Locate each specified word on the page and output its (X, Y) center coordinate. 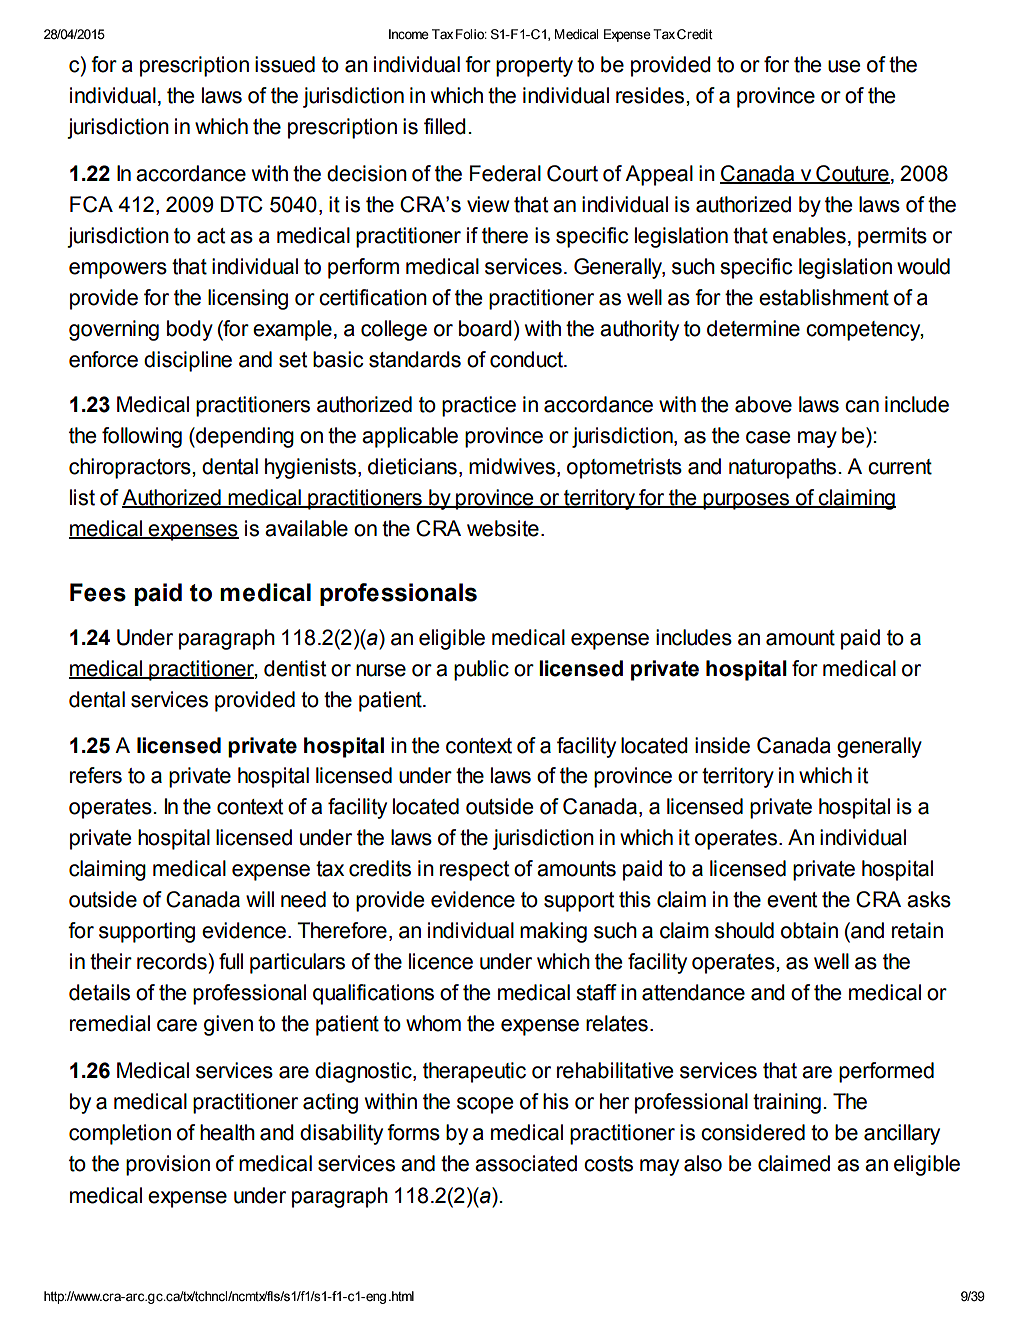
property (534, 67)
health (227, 1132)
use (844, 66)
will (260, 899)
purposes (746, 501)
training (787, 1103)
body (190, 330)
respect (474, 871)
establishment (824, 297)
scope (485, 1105)
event (792, 900)
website (503, 528)
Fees (98, 592)
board (485, 328)
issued (285, 64)
